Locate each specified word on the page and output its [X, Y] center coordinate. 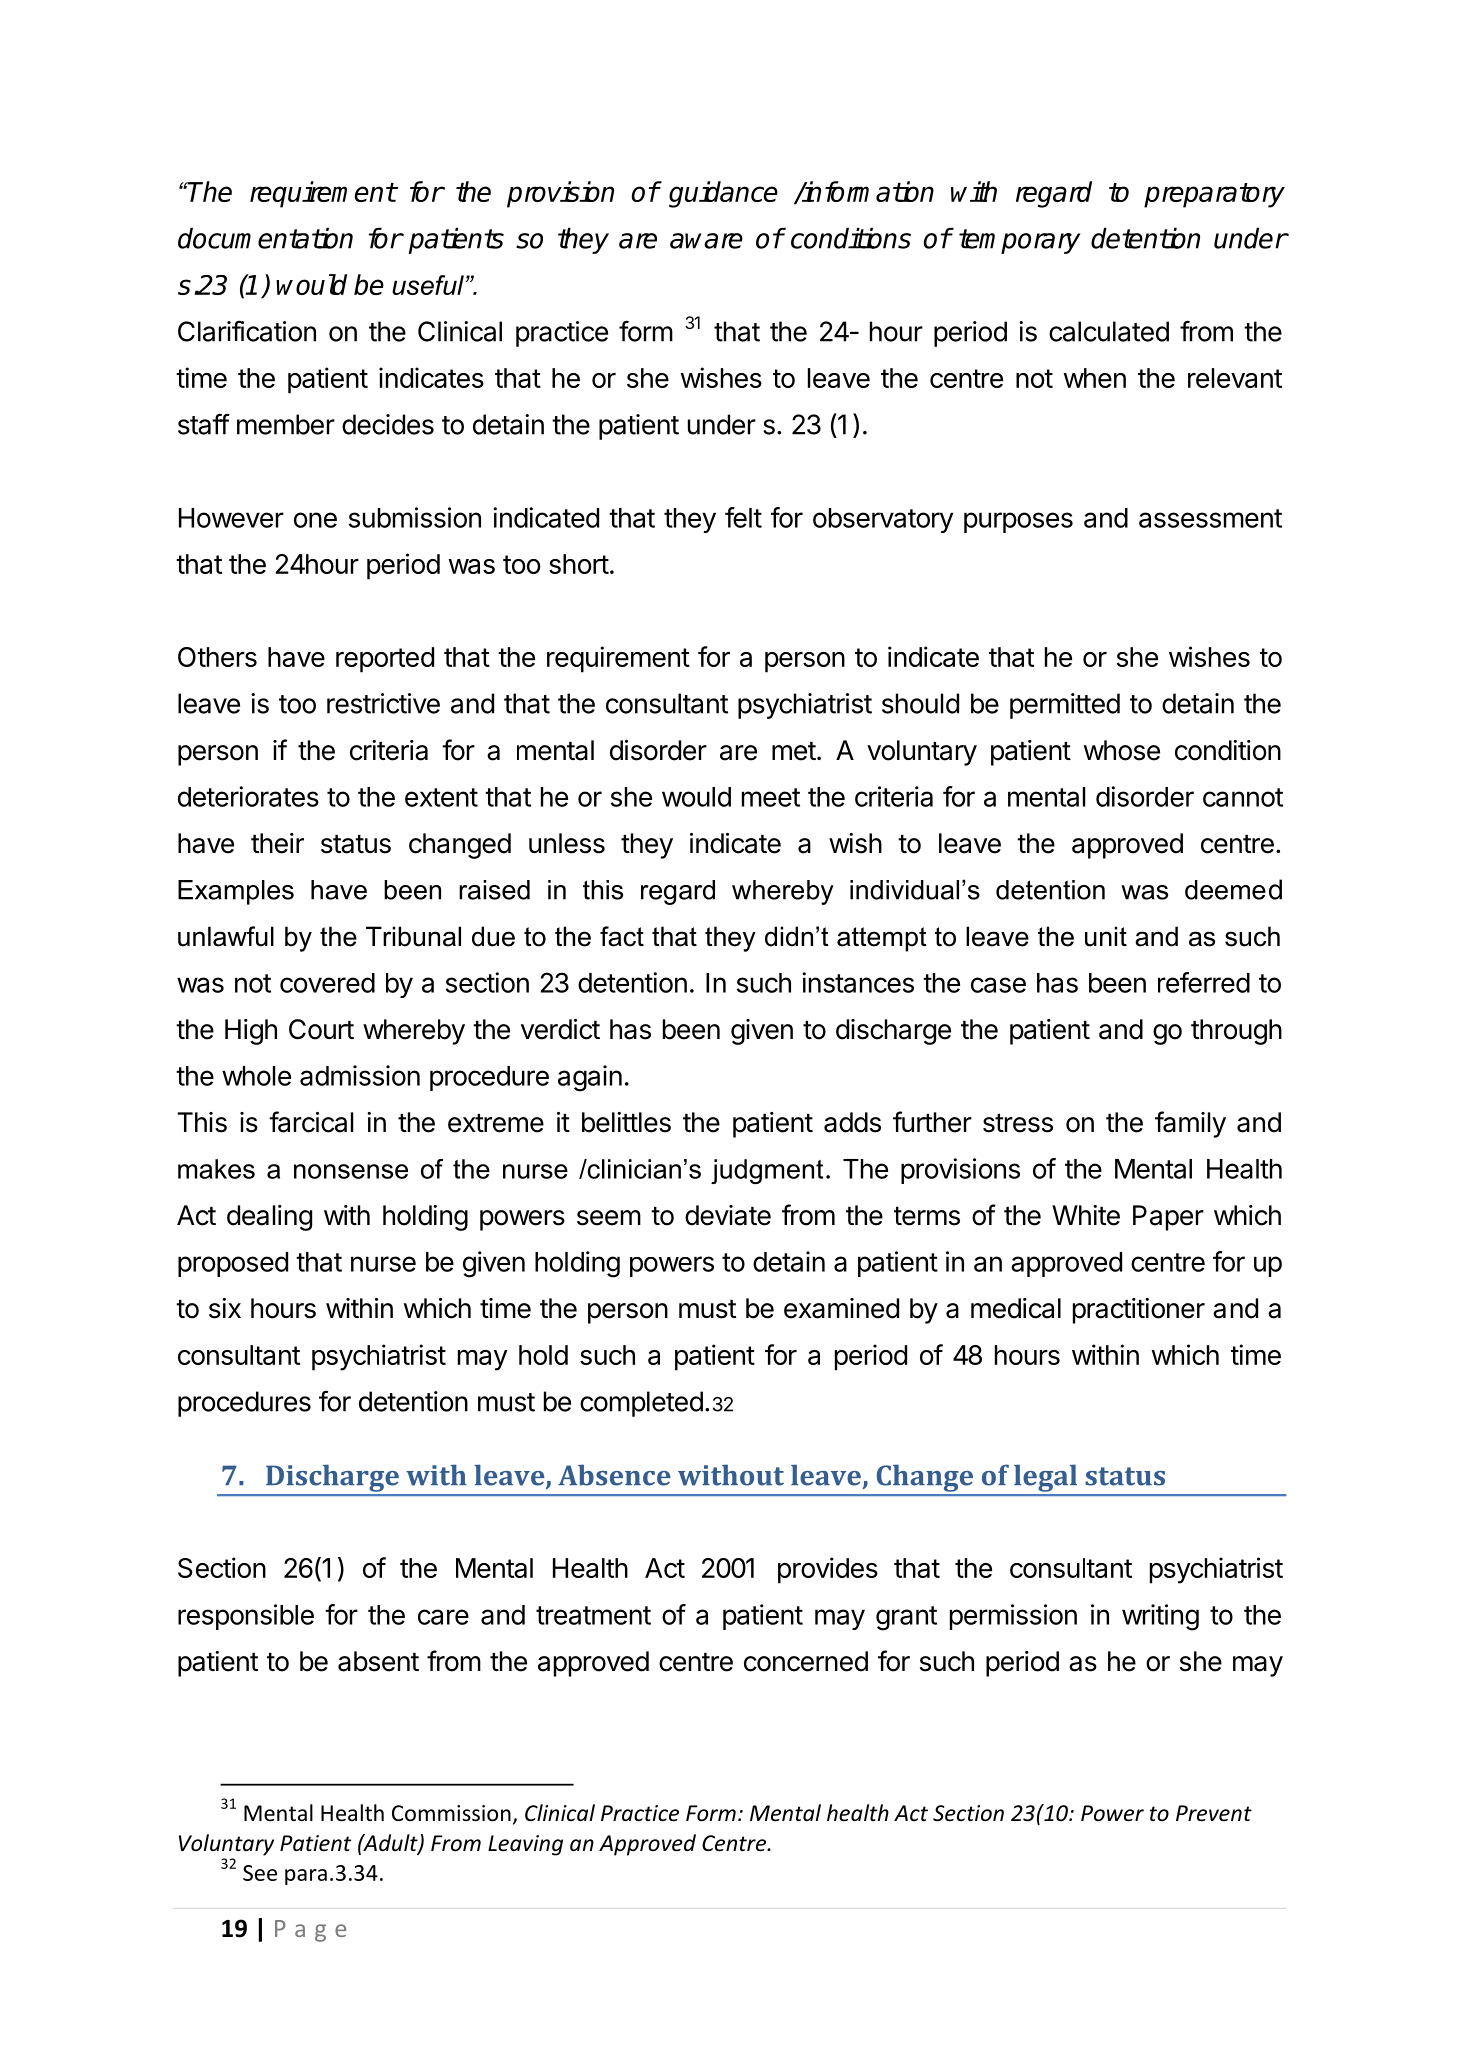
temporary [1020, 241]
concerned [806, 1661]
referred [1204, 982]
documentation [265, 238]
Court [321, 1029]
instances [858, 982]
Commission [451, 1813]
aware [706, 241]
